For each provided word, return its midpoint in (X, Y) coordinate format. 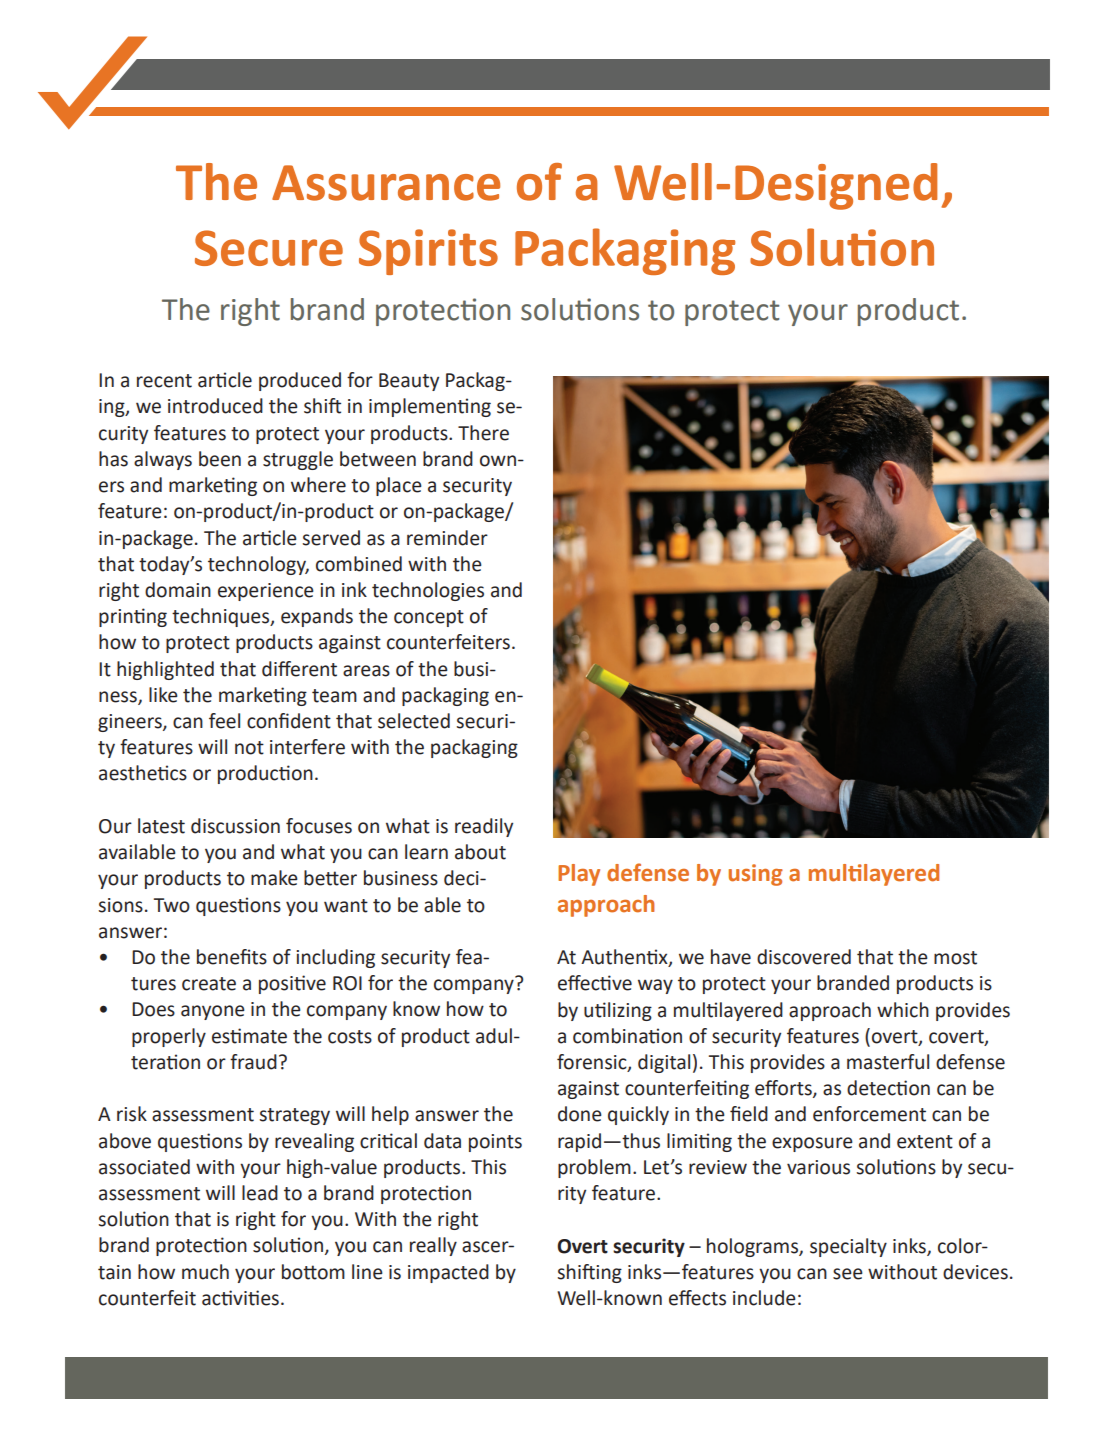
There (483, 433)
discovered (804, 957)
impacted (448, 1273)
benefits (232, 957)
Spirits (428, 252)
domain (178, 590)
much (205, 1272)
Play (579, 875)
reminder (447, 538)
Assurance (386, 183)
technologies (428, 591)
